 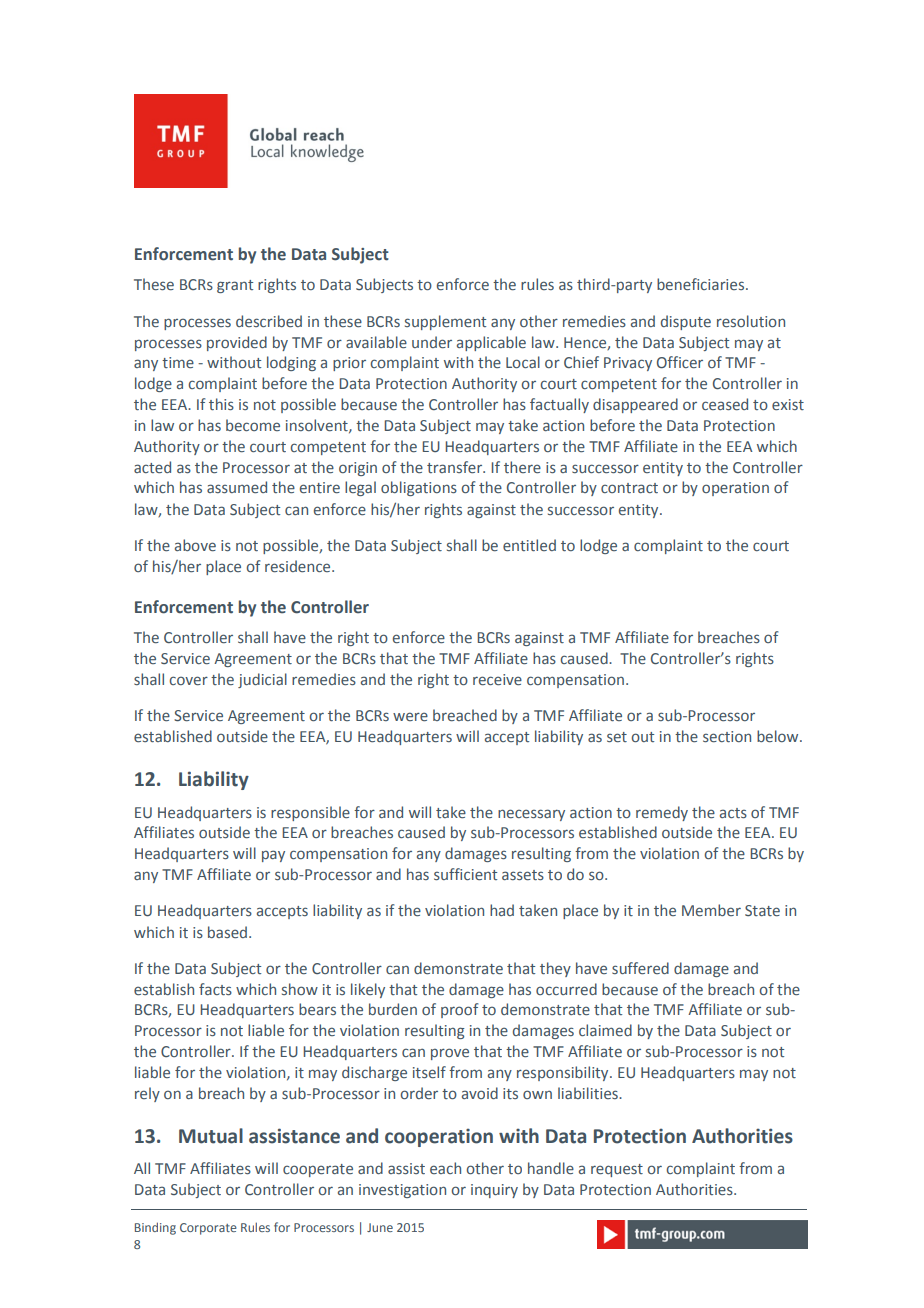 I want to click on proof, so click(x=459, y=1010).
